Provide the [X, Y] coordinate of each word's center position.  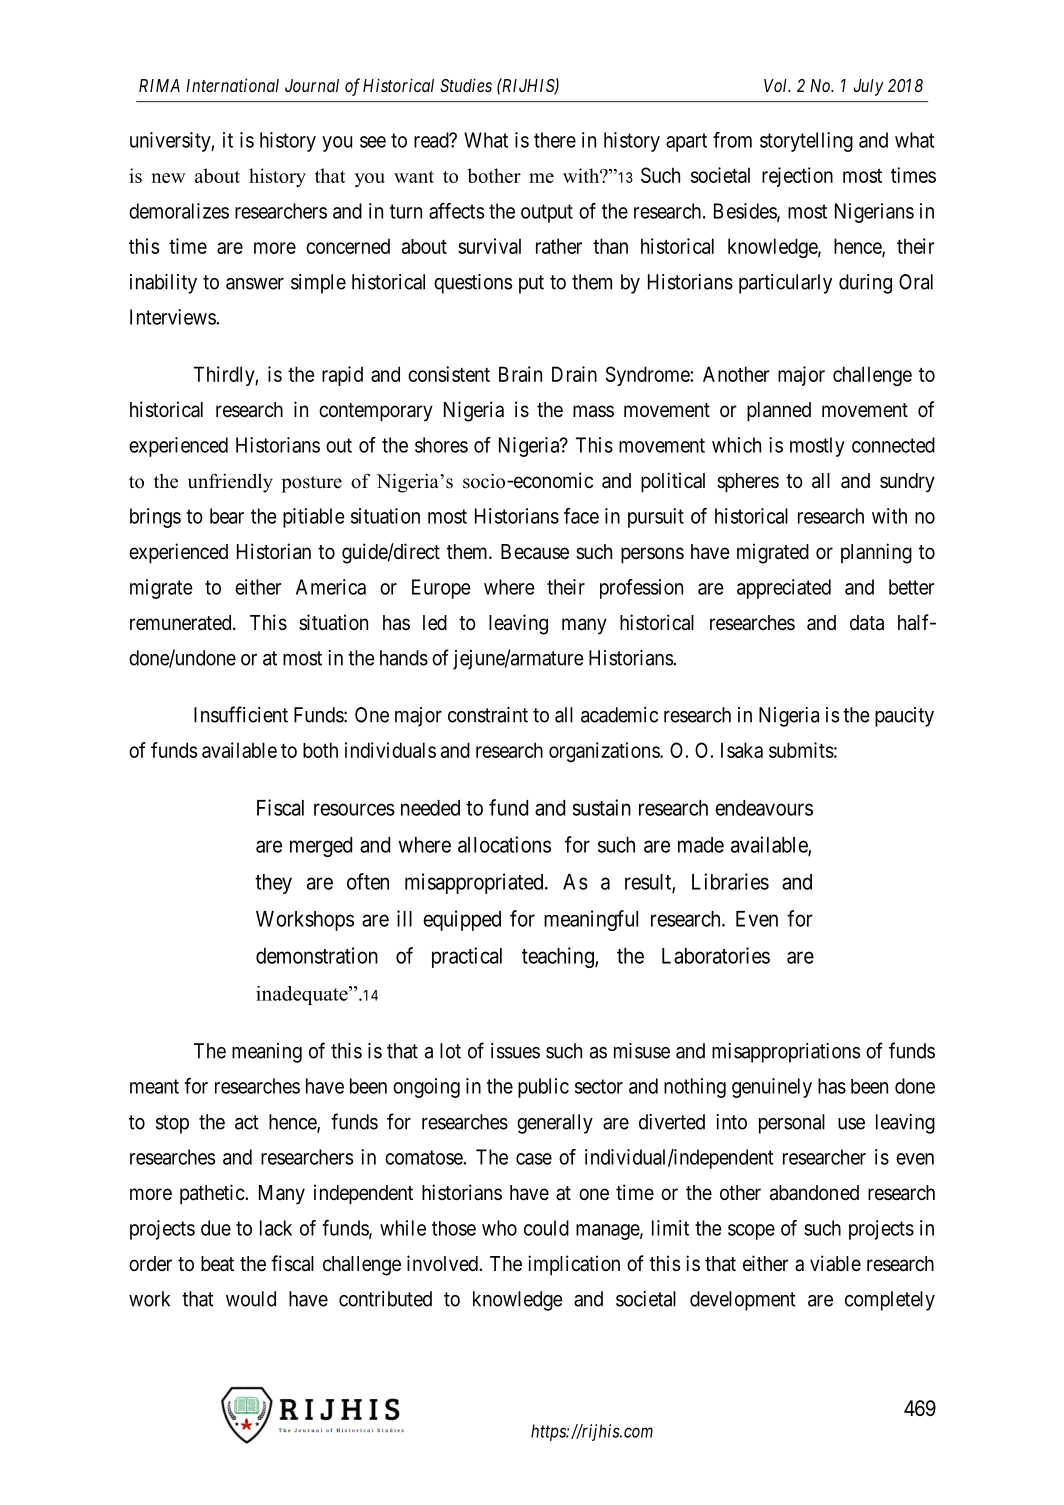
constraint [488, 715]
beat [217, 1264]
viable [835, 1263]
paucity [904, 717]
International [232, 85]
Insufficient [241, 714]
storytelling [806, 142]
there [555, 140]
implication [574, 1265]
